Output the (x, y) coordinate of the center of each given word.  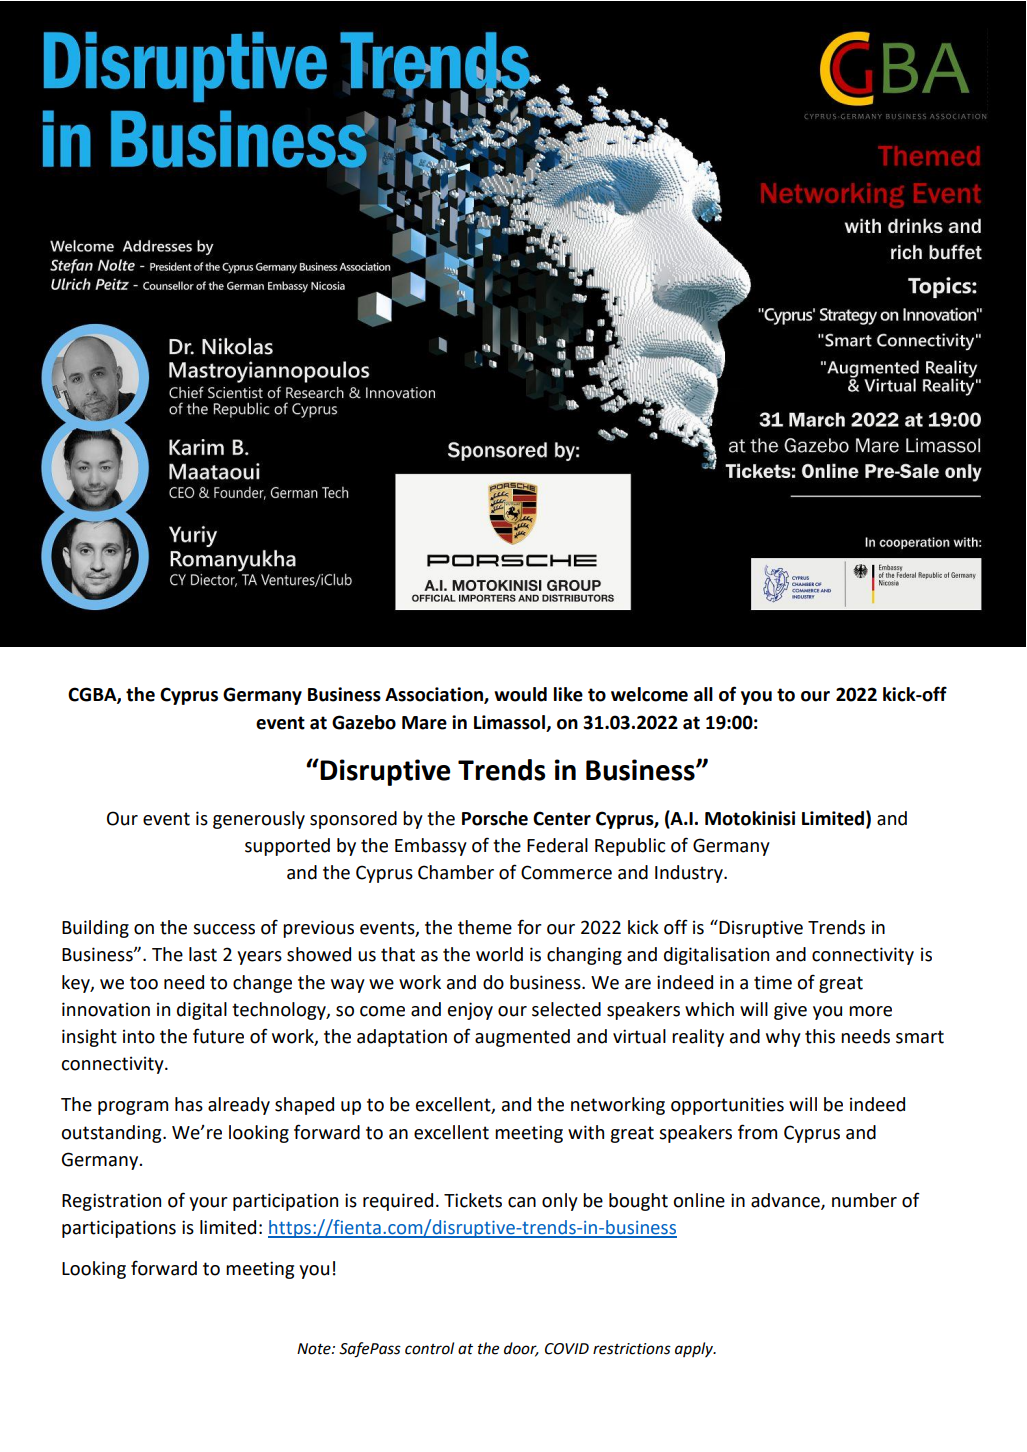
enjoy (470, 1011)
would (520, 694)
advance (786, 1201)
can (522, 1202)
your (208, 1204)
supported (287, 847)
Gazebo (364, 722)
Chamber (456, 872)
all (703, 694)
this (820, 1036)
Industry (690, 874)
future (218, 1036)
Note (315, 1349)
